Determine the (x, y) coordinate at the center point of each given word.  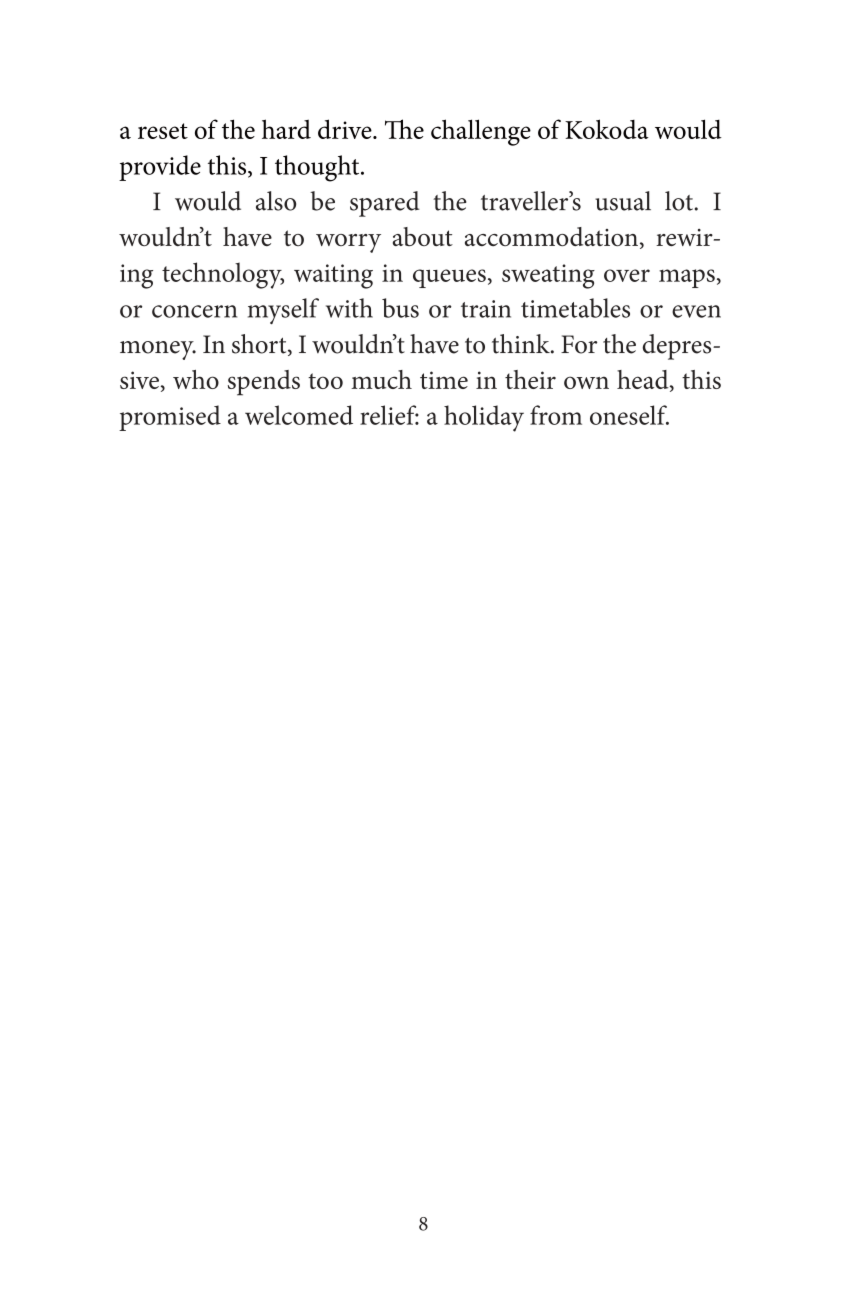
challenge (481, 132)
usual (623, 201)
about (423, 236)
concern (194, 311)
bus (400, 308)
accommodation (551, 236)
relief (389, 415)
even (696, 311)
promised (170, 418)
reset (163, 131)
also (276, 201)
